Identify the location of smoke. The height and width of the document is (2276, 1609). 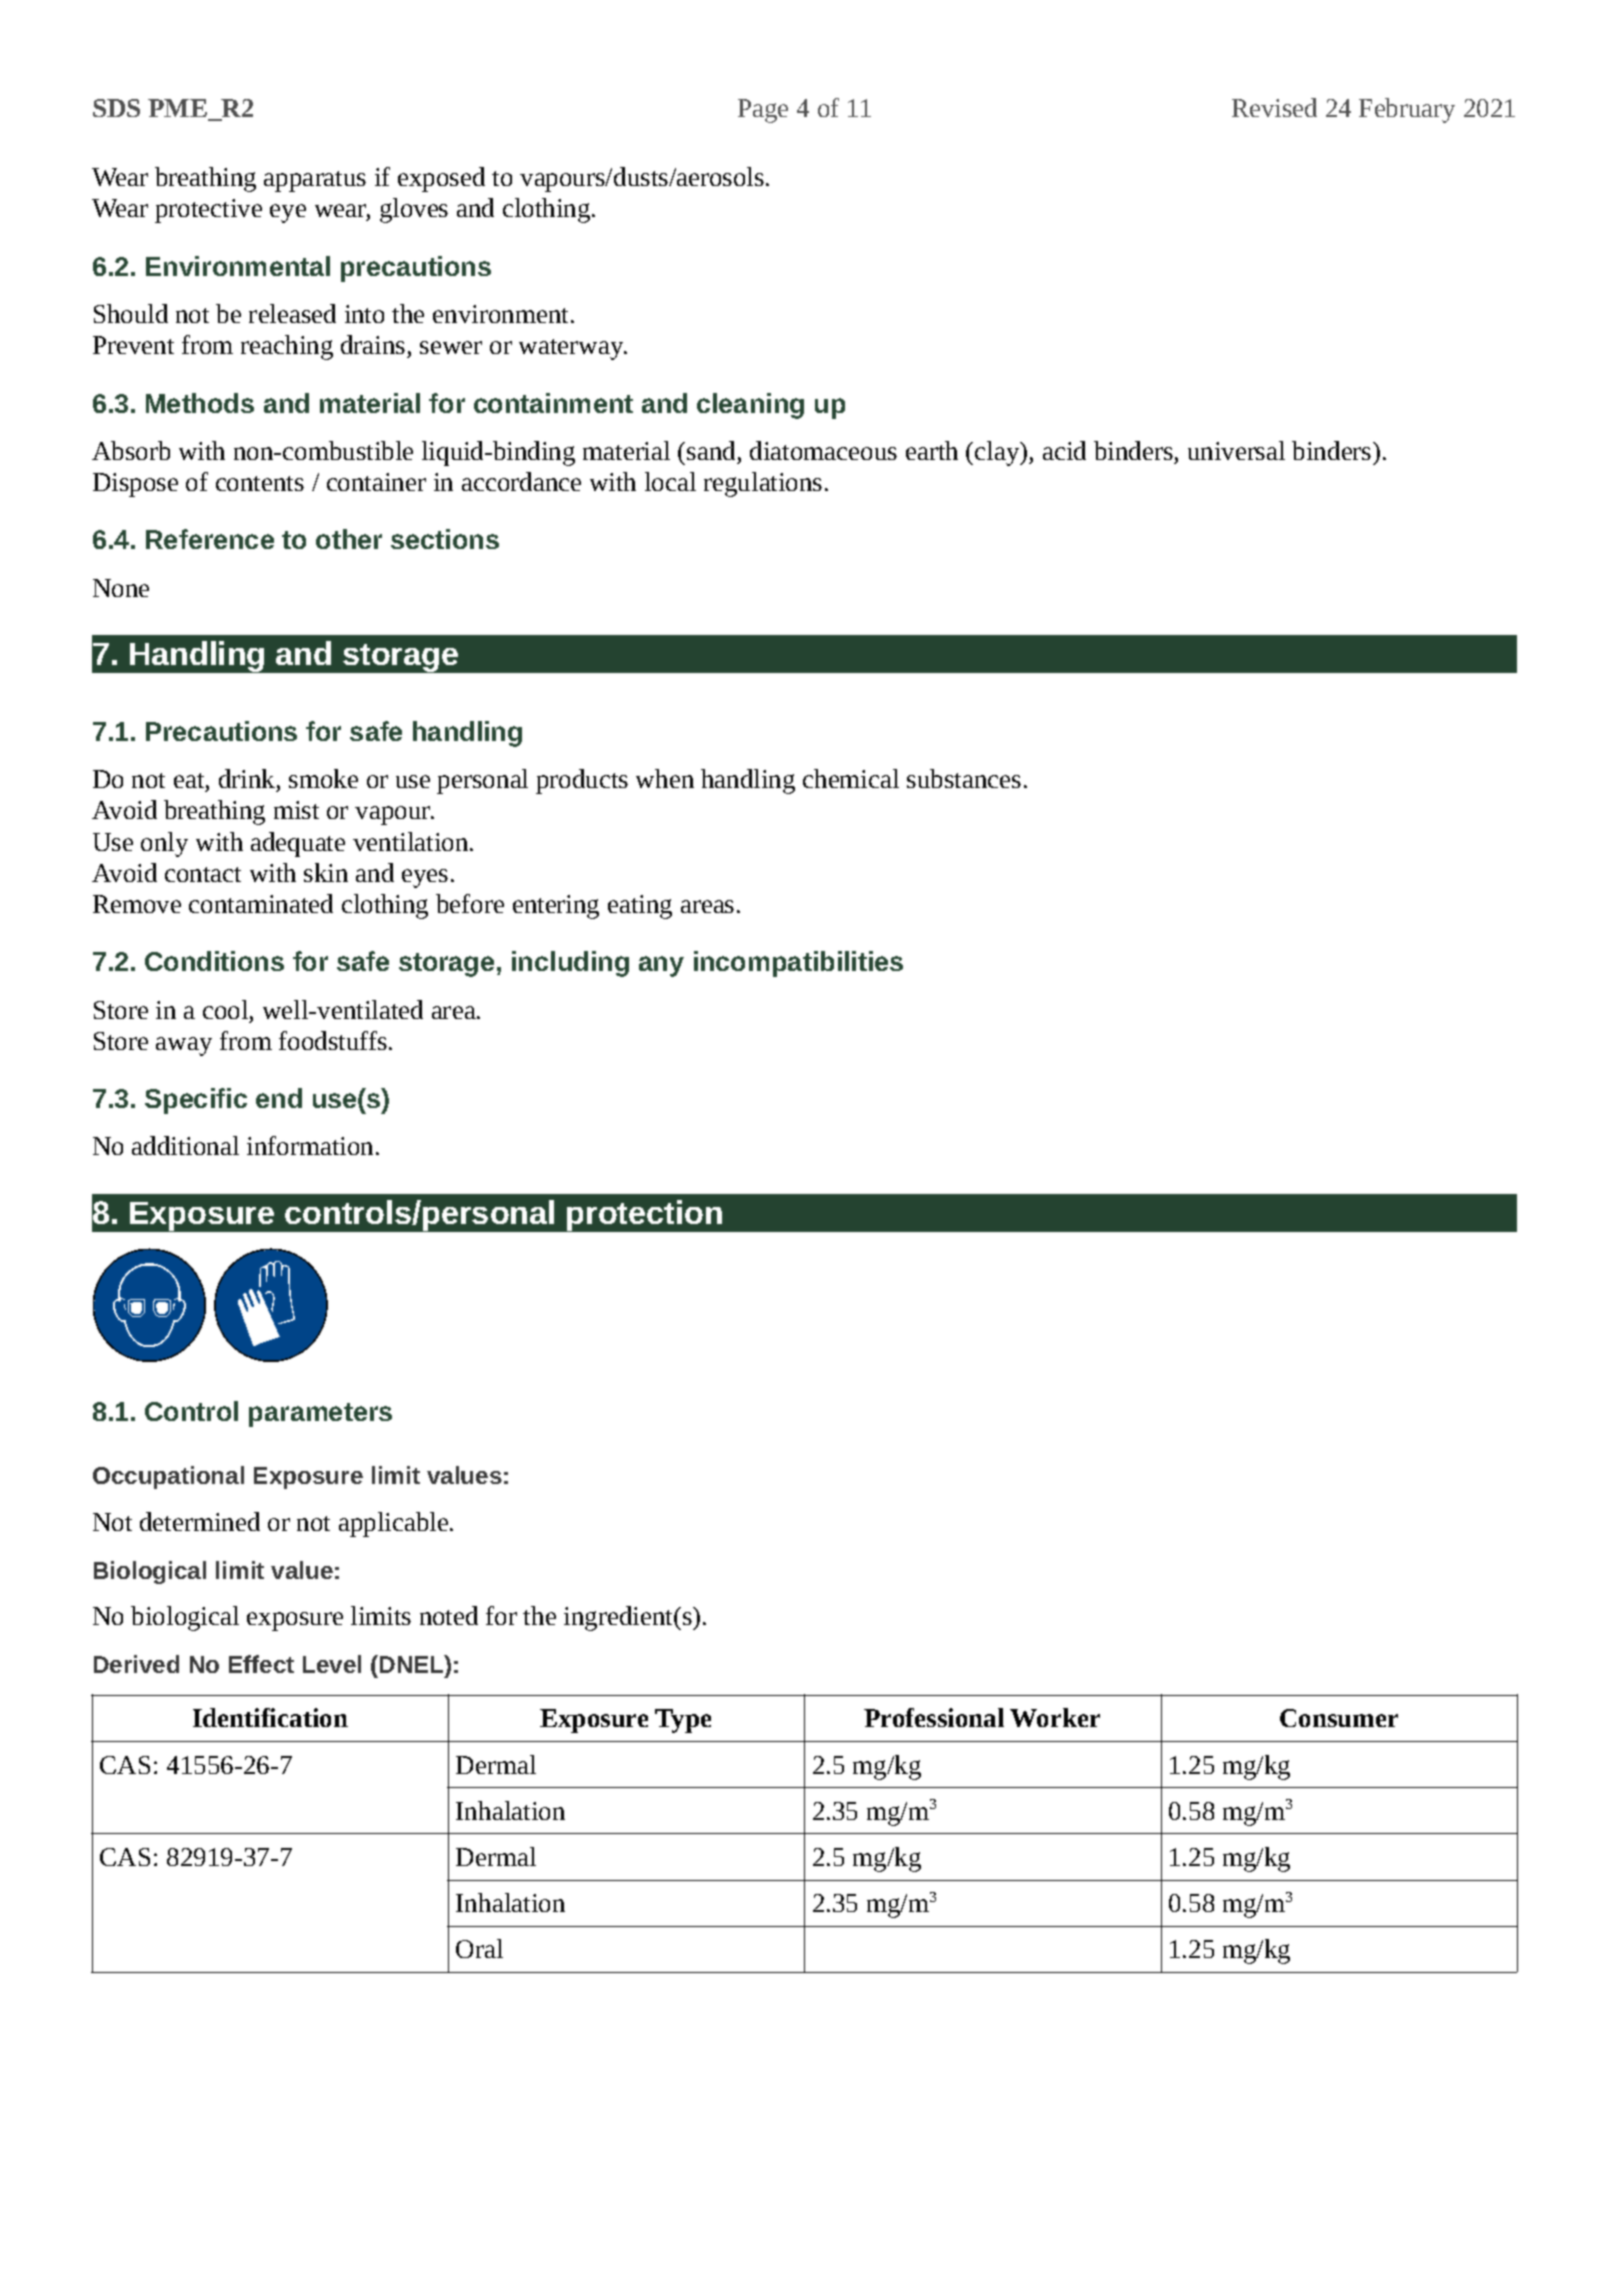
(323, 778).
